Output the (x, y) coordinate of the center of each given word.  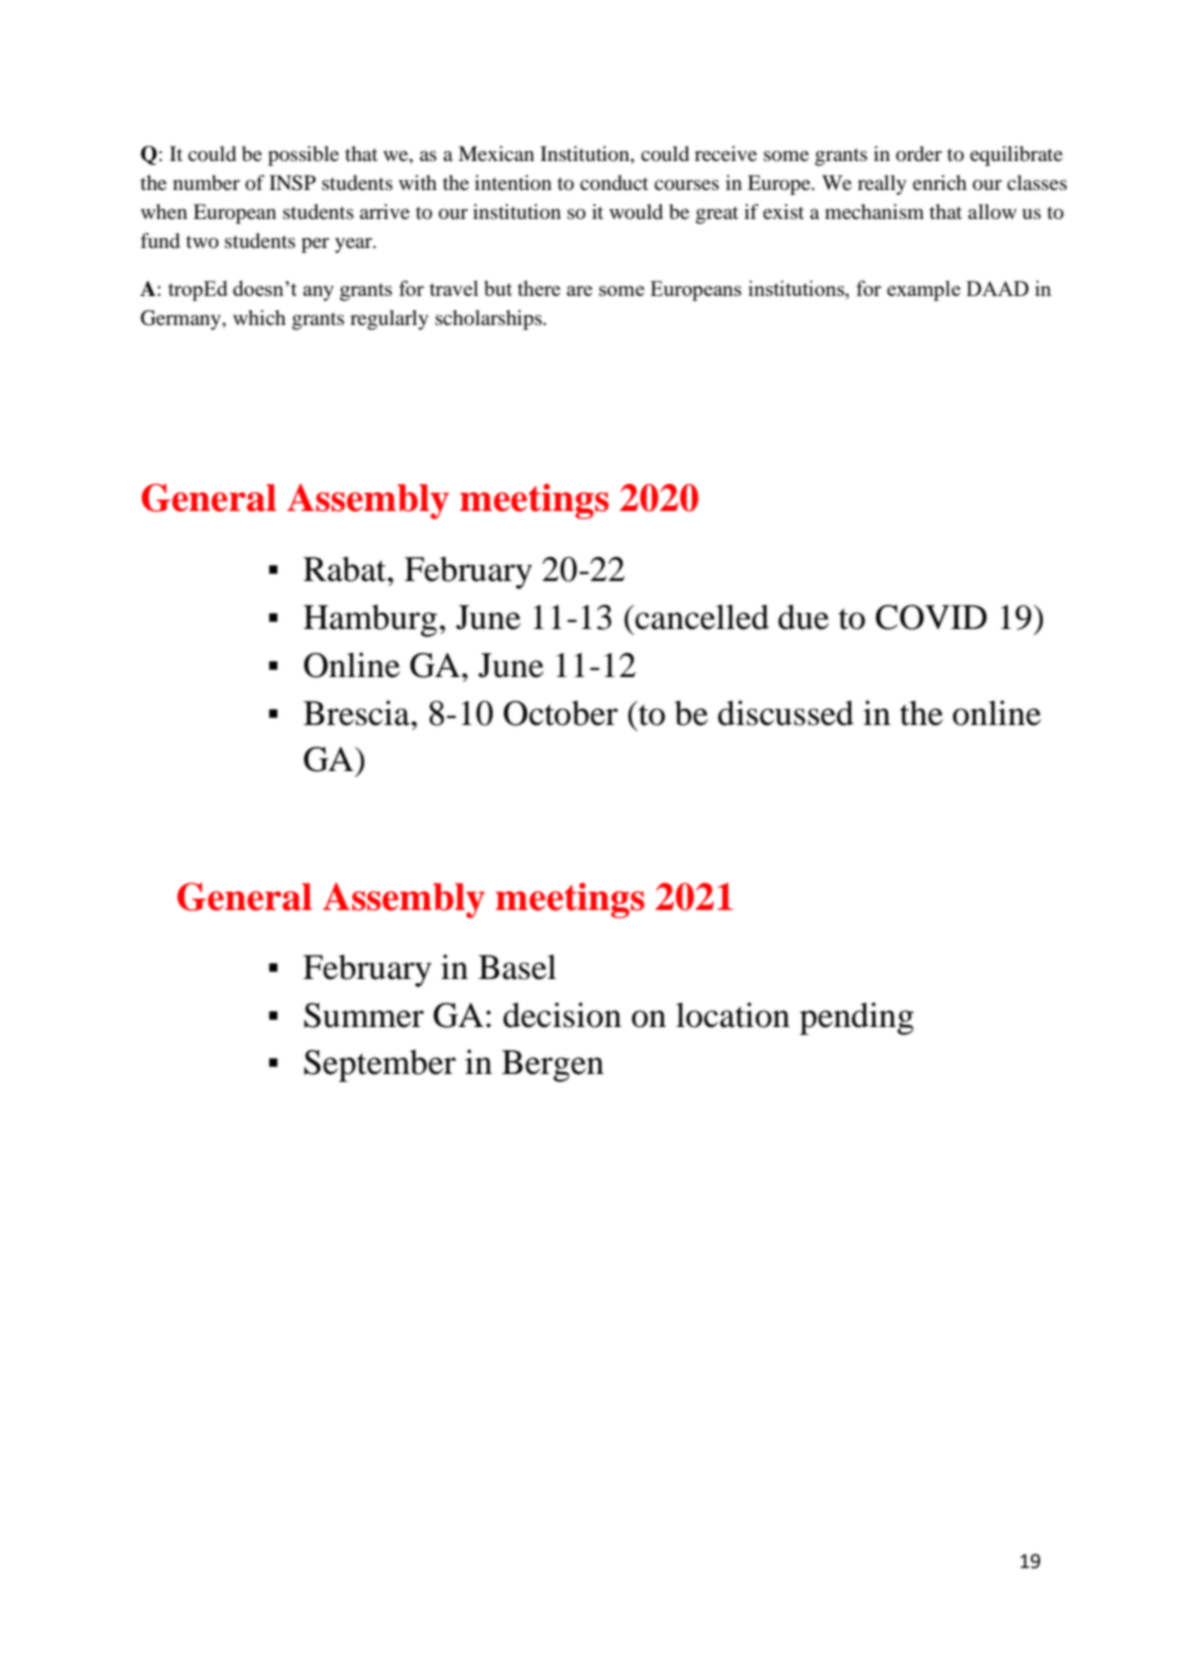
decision (562, 1015)
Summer (364, 1015)
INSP (292, 183)
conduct (614, 183)
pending (857, 1018)
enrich (940, 183)
